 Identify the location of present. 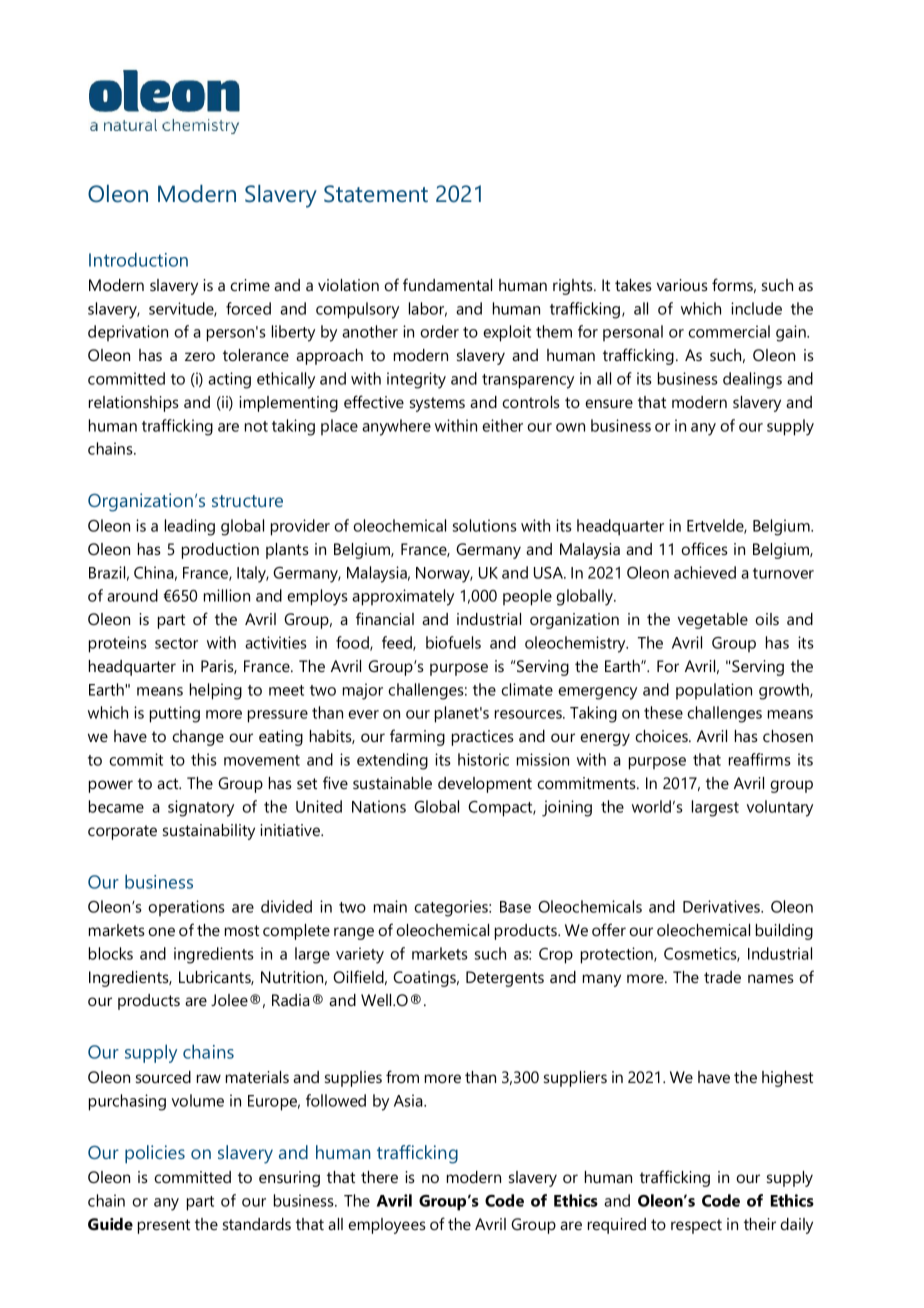
(164, 1226).
